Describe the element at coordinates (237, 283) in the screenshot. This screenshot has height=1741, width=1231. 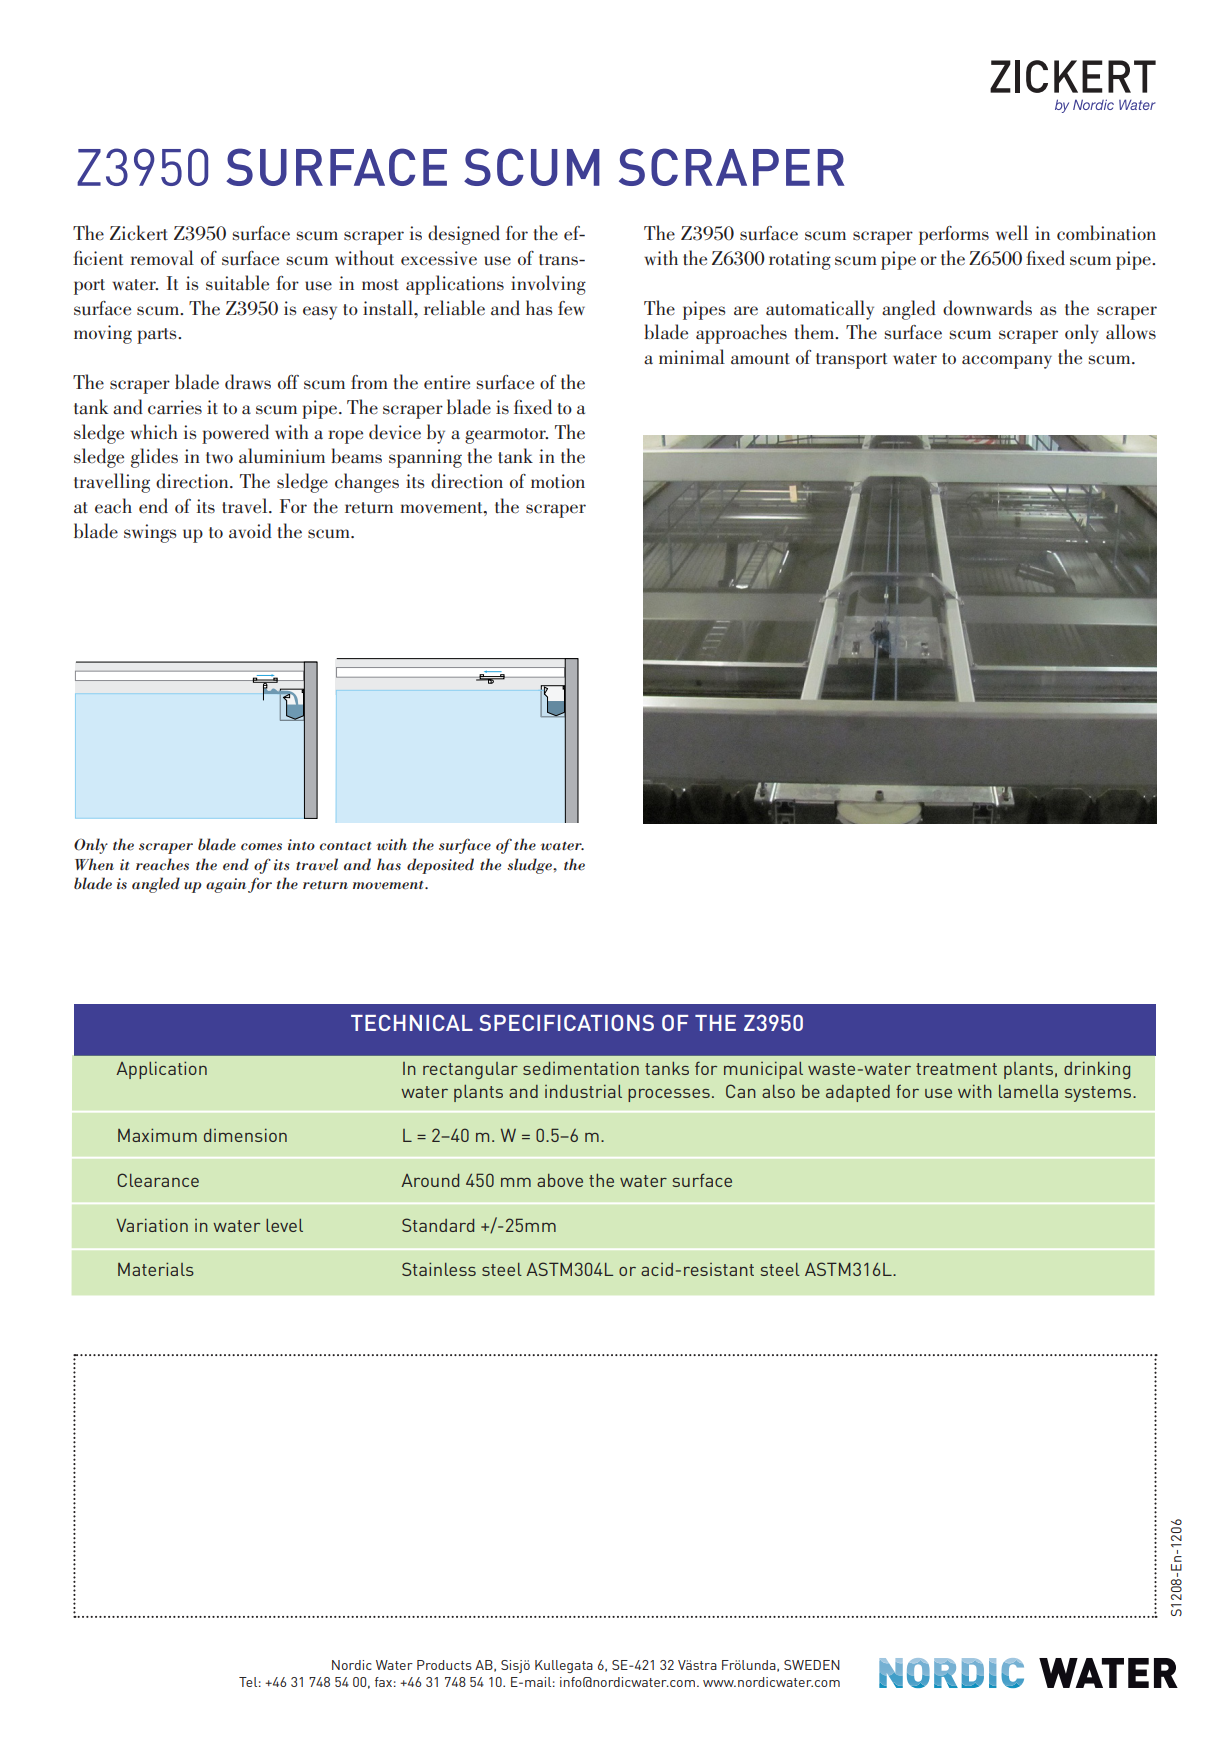
I see `suitable` at that location.
